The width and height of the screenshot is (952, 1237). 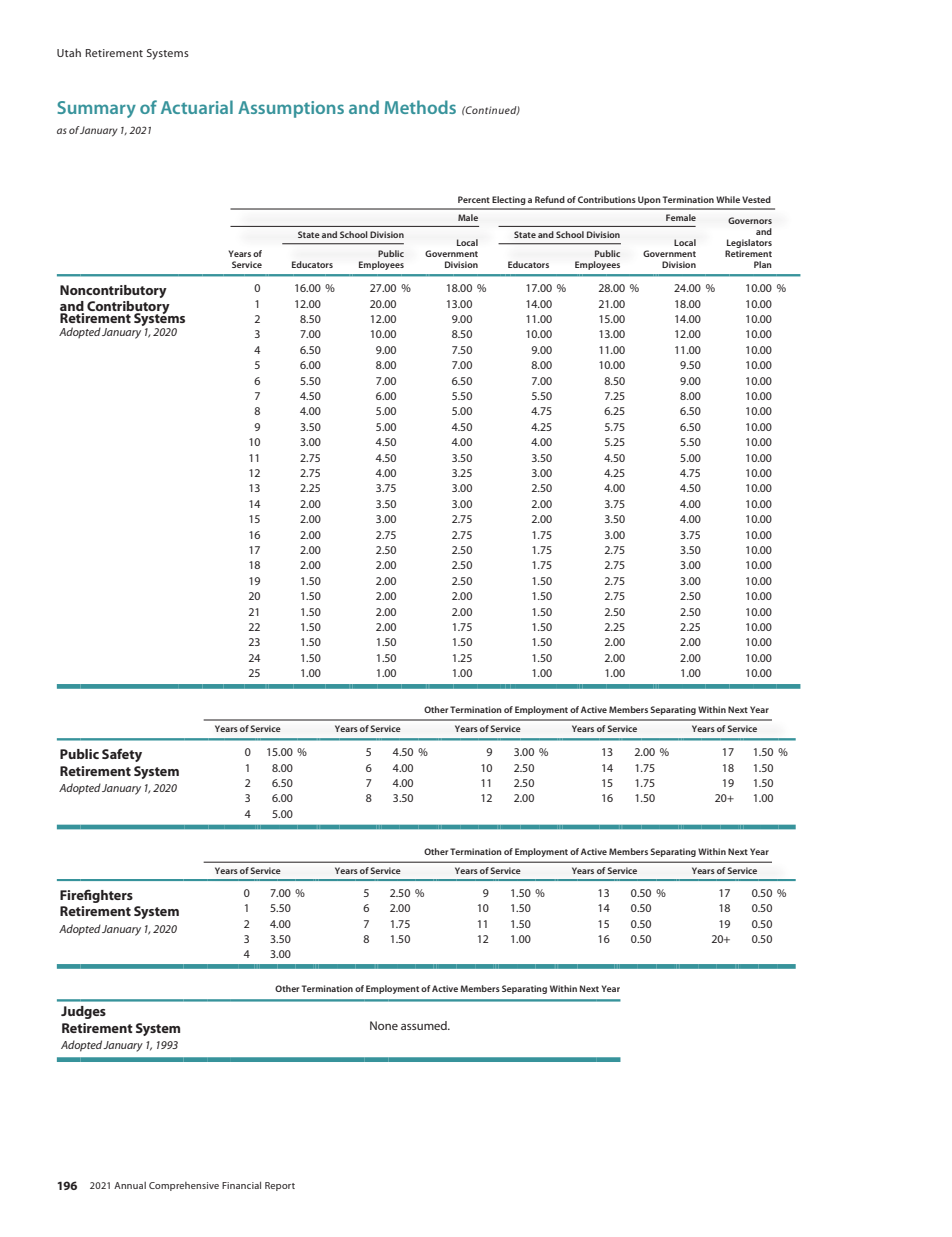 What do you see at coordinates (130, 1185) in the screenshot?
I see `Annual` at bounding box center [130, 1185].
